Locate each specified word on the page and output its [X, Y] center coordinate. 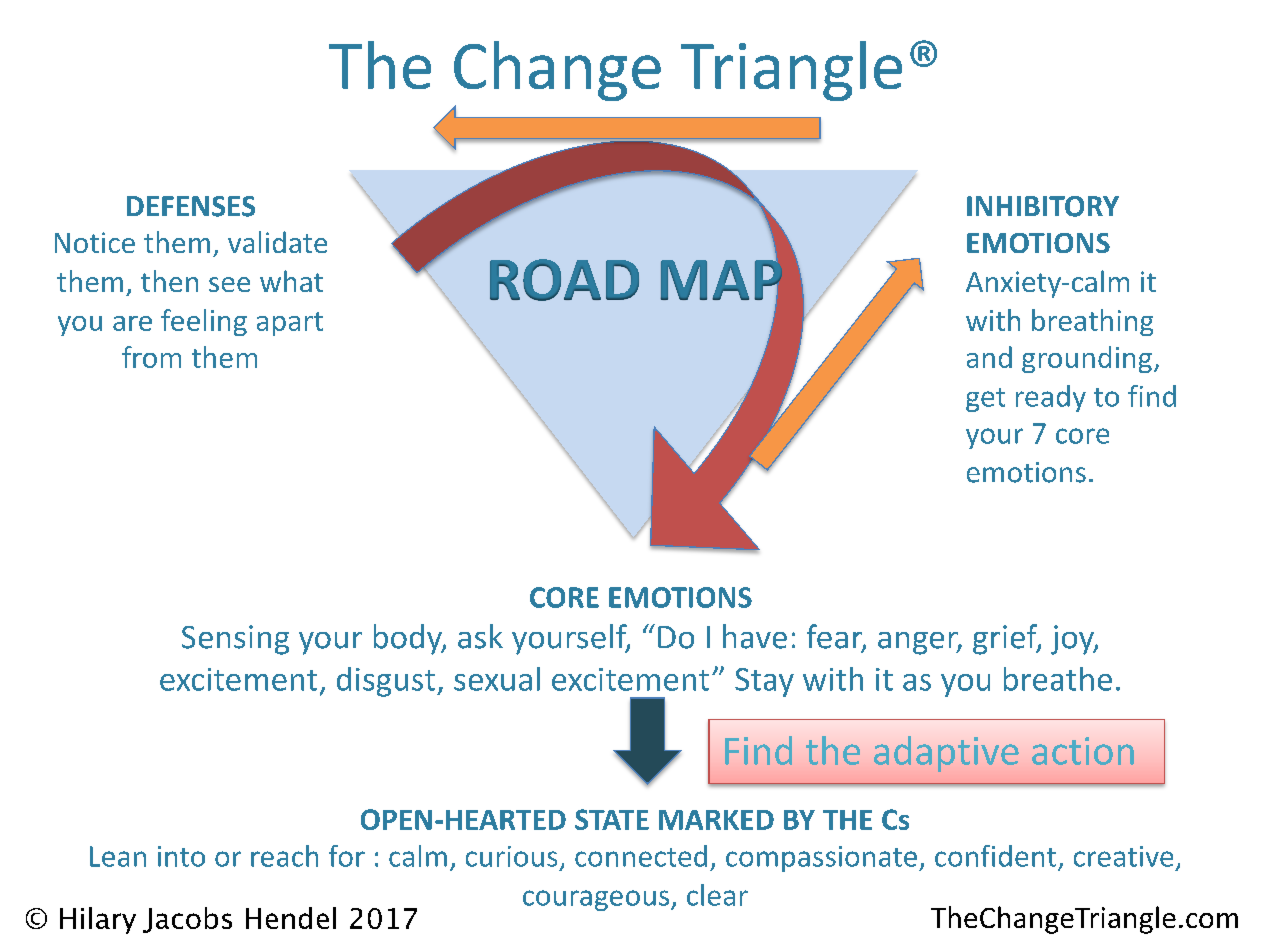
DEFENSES [191, 206]
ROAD [564, 280]
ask [480, 636]
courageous [597, 900]
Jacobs [187, 920]
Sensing [235, 640]
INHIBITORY [1043, 206]
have [755, 636]
